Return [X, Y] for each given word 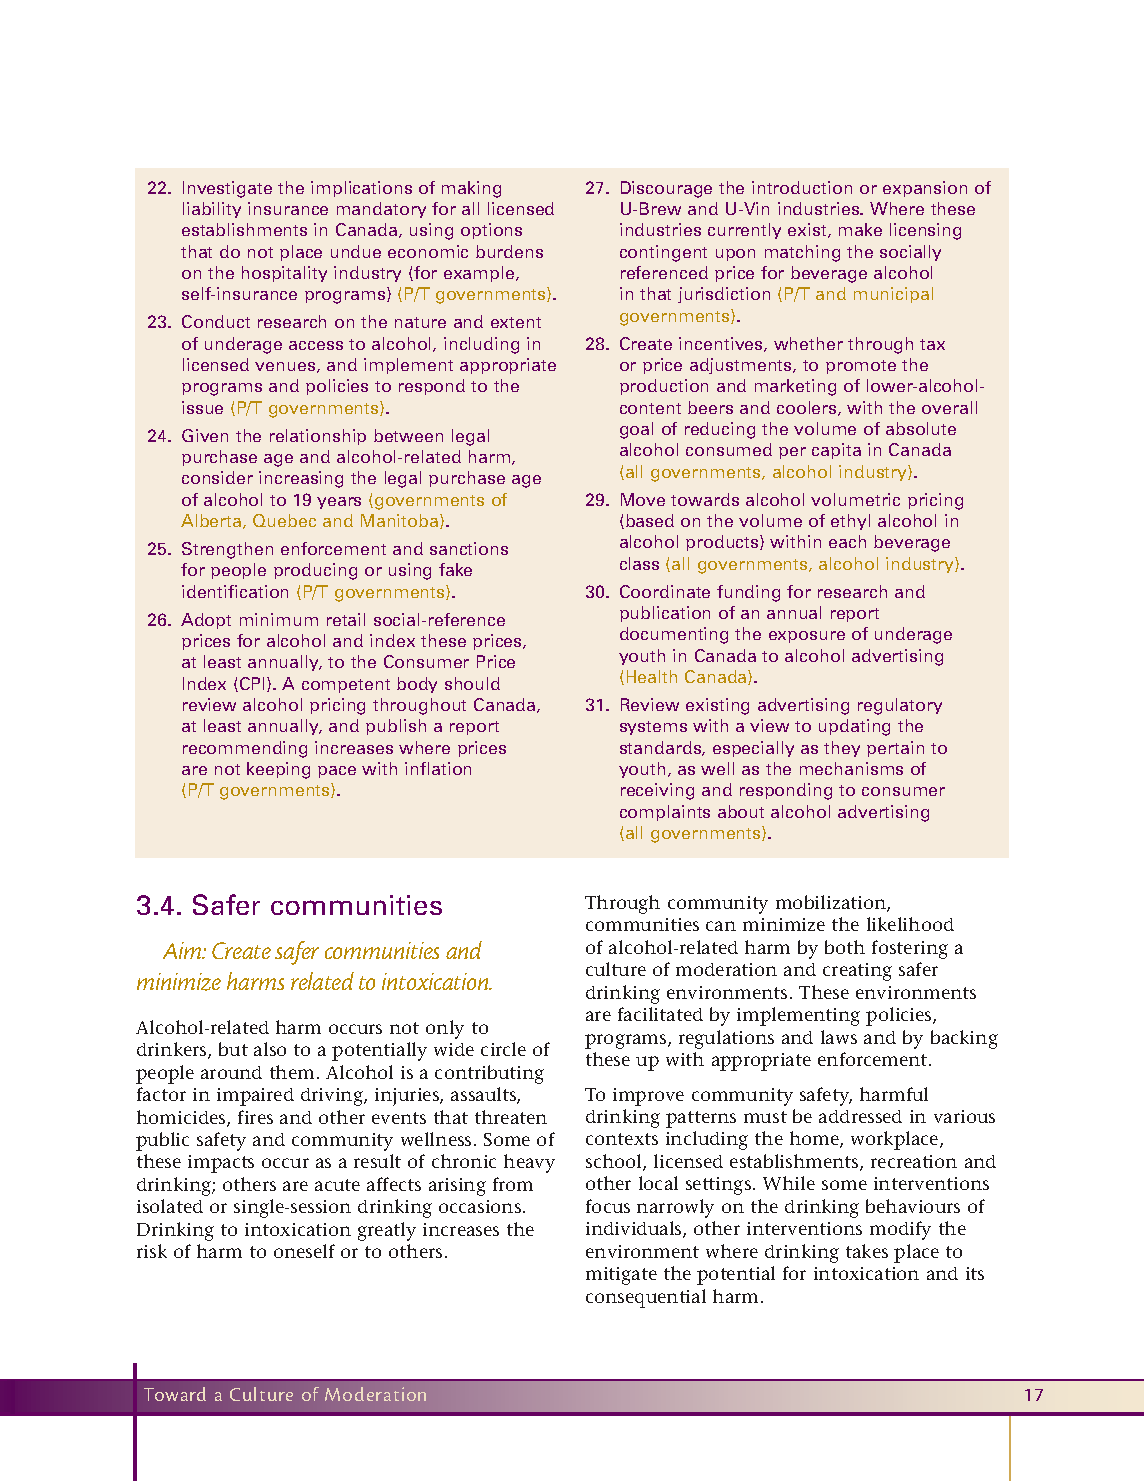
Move [643, 499]
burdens [509, 251]
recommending [245, 749]
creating [857, 972]
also [270, 1049]
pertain [895, 749]
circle [503, 1049]
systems [653, 728]
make [860, 229]
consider [217, 477]
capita [836, 451]
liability [212, 210]
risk [152, 1251]
